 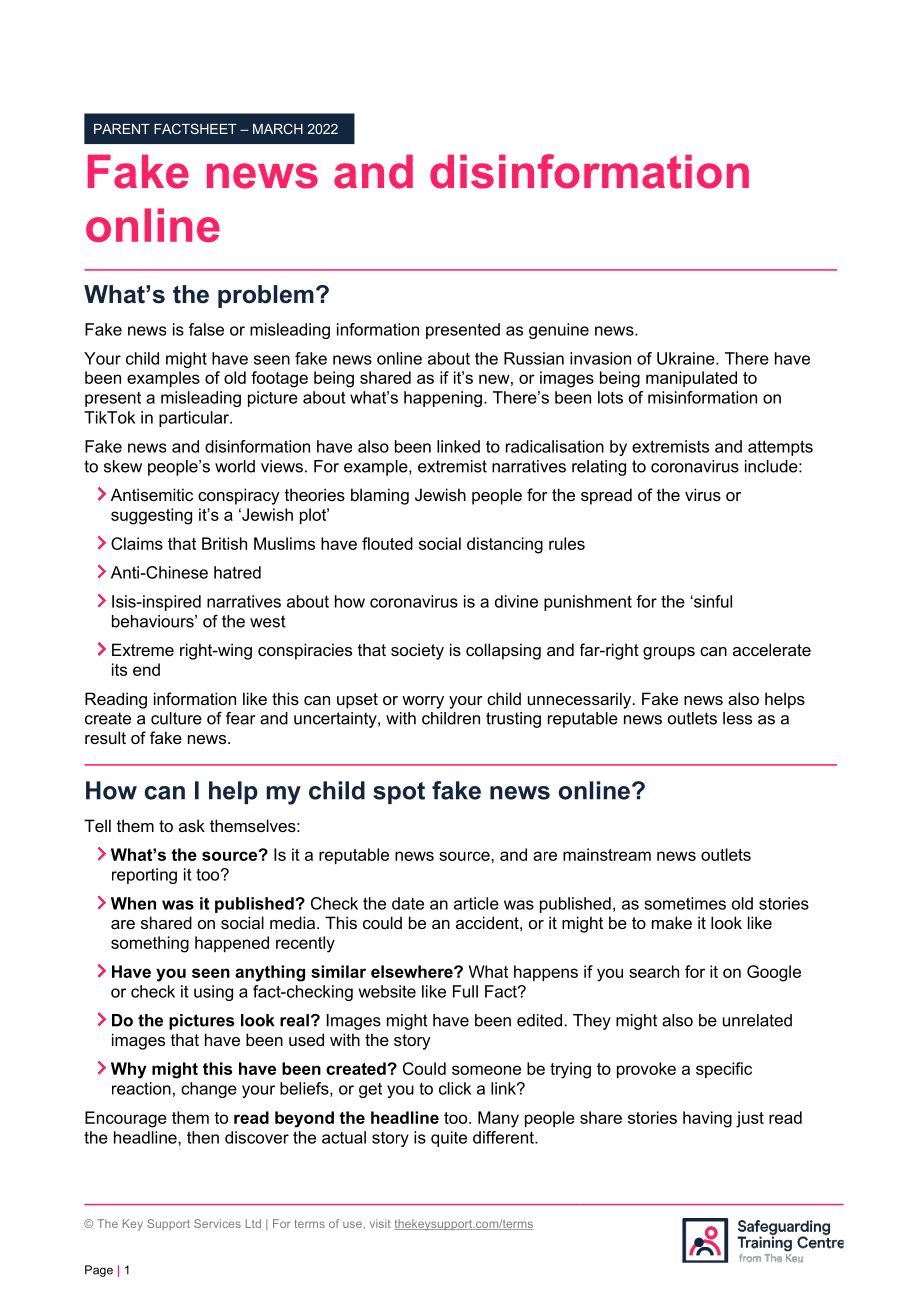 What do you see at coordinates (380, 1223) in the screenshot?
I see `visit` at bounding box center [380, 1223].
